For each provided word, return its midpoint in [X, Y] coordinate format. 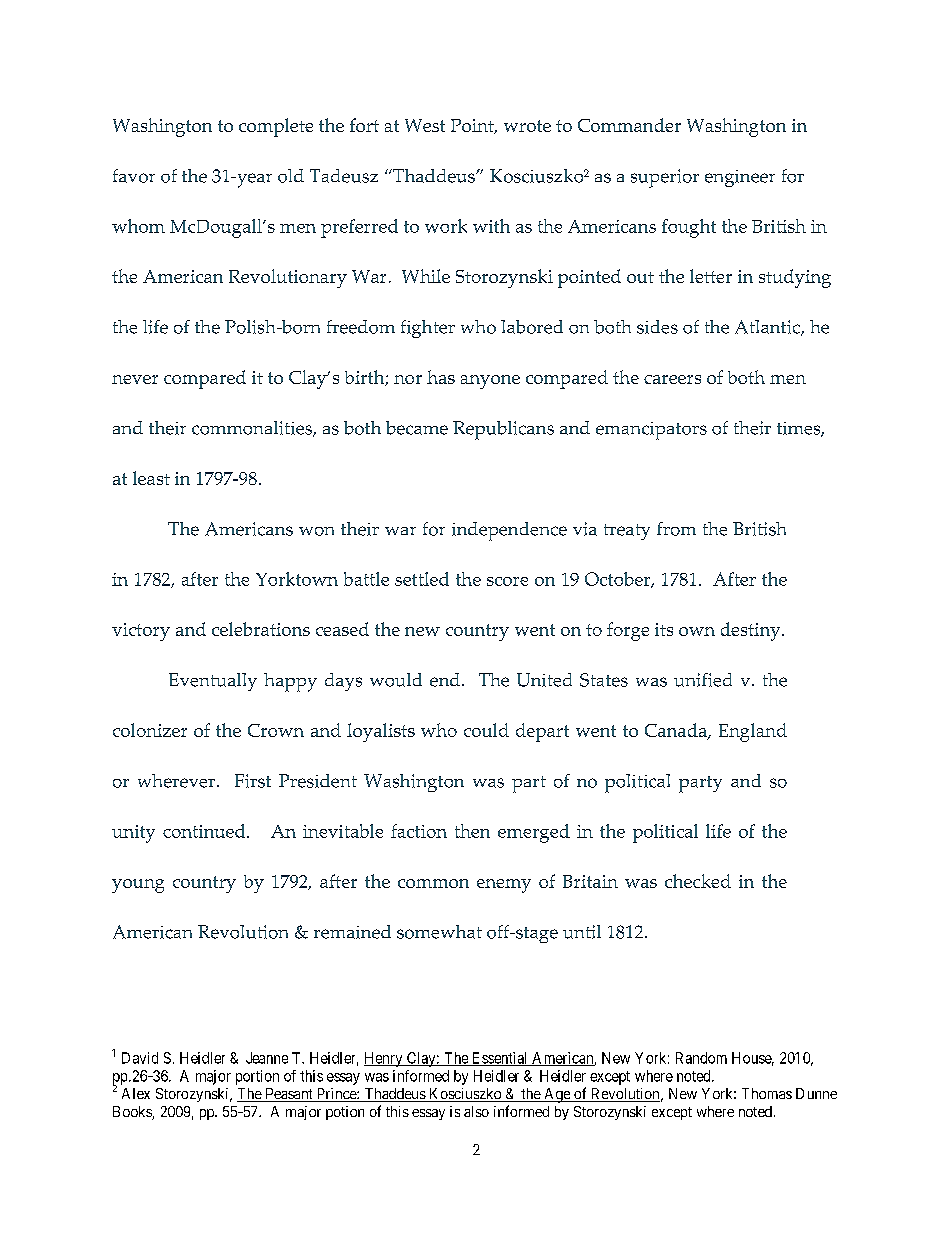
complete [276, 127]
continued [205, 831]
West [425, 125]
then [472, 831]
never [135, 379]
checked [698, 881]
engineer [740, 178]
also [476, 1111]
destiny [752, 631]
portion [257, 1077]
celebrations [261, 629]
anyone [490, 382]
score [507, 581]
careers [672, 379]
